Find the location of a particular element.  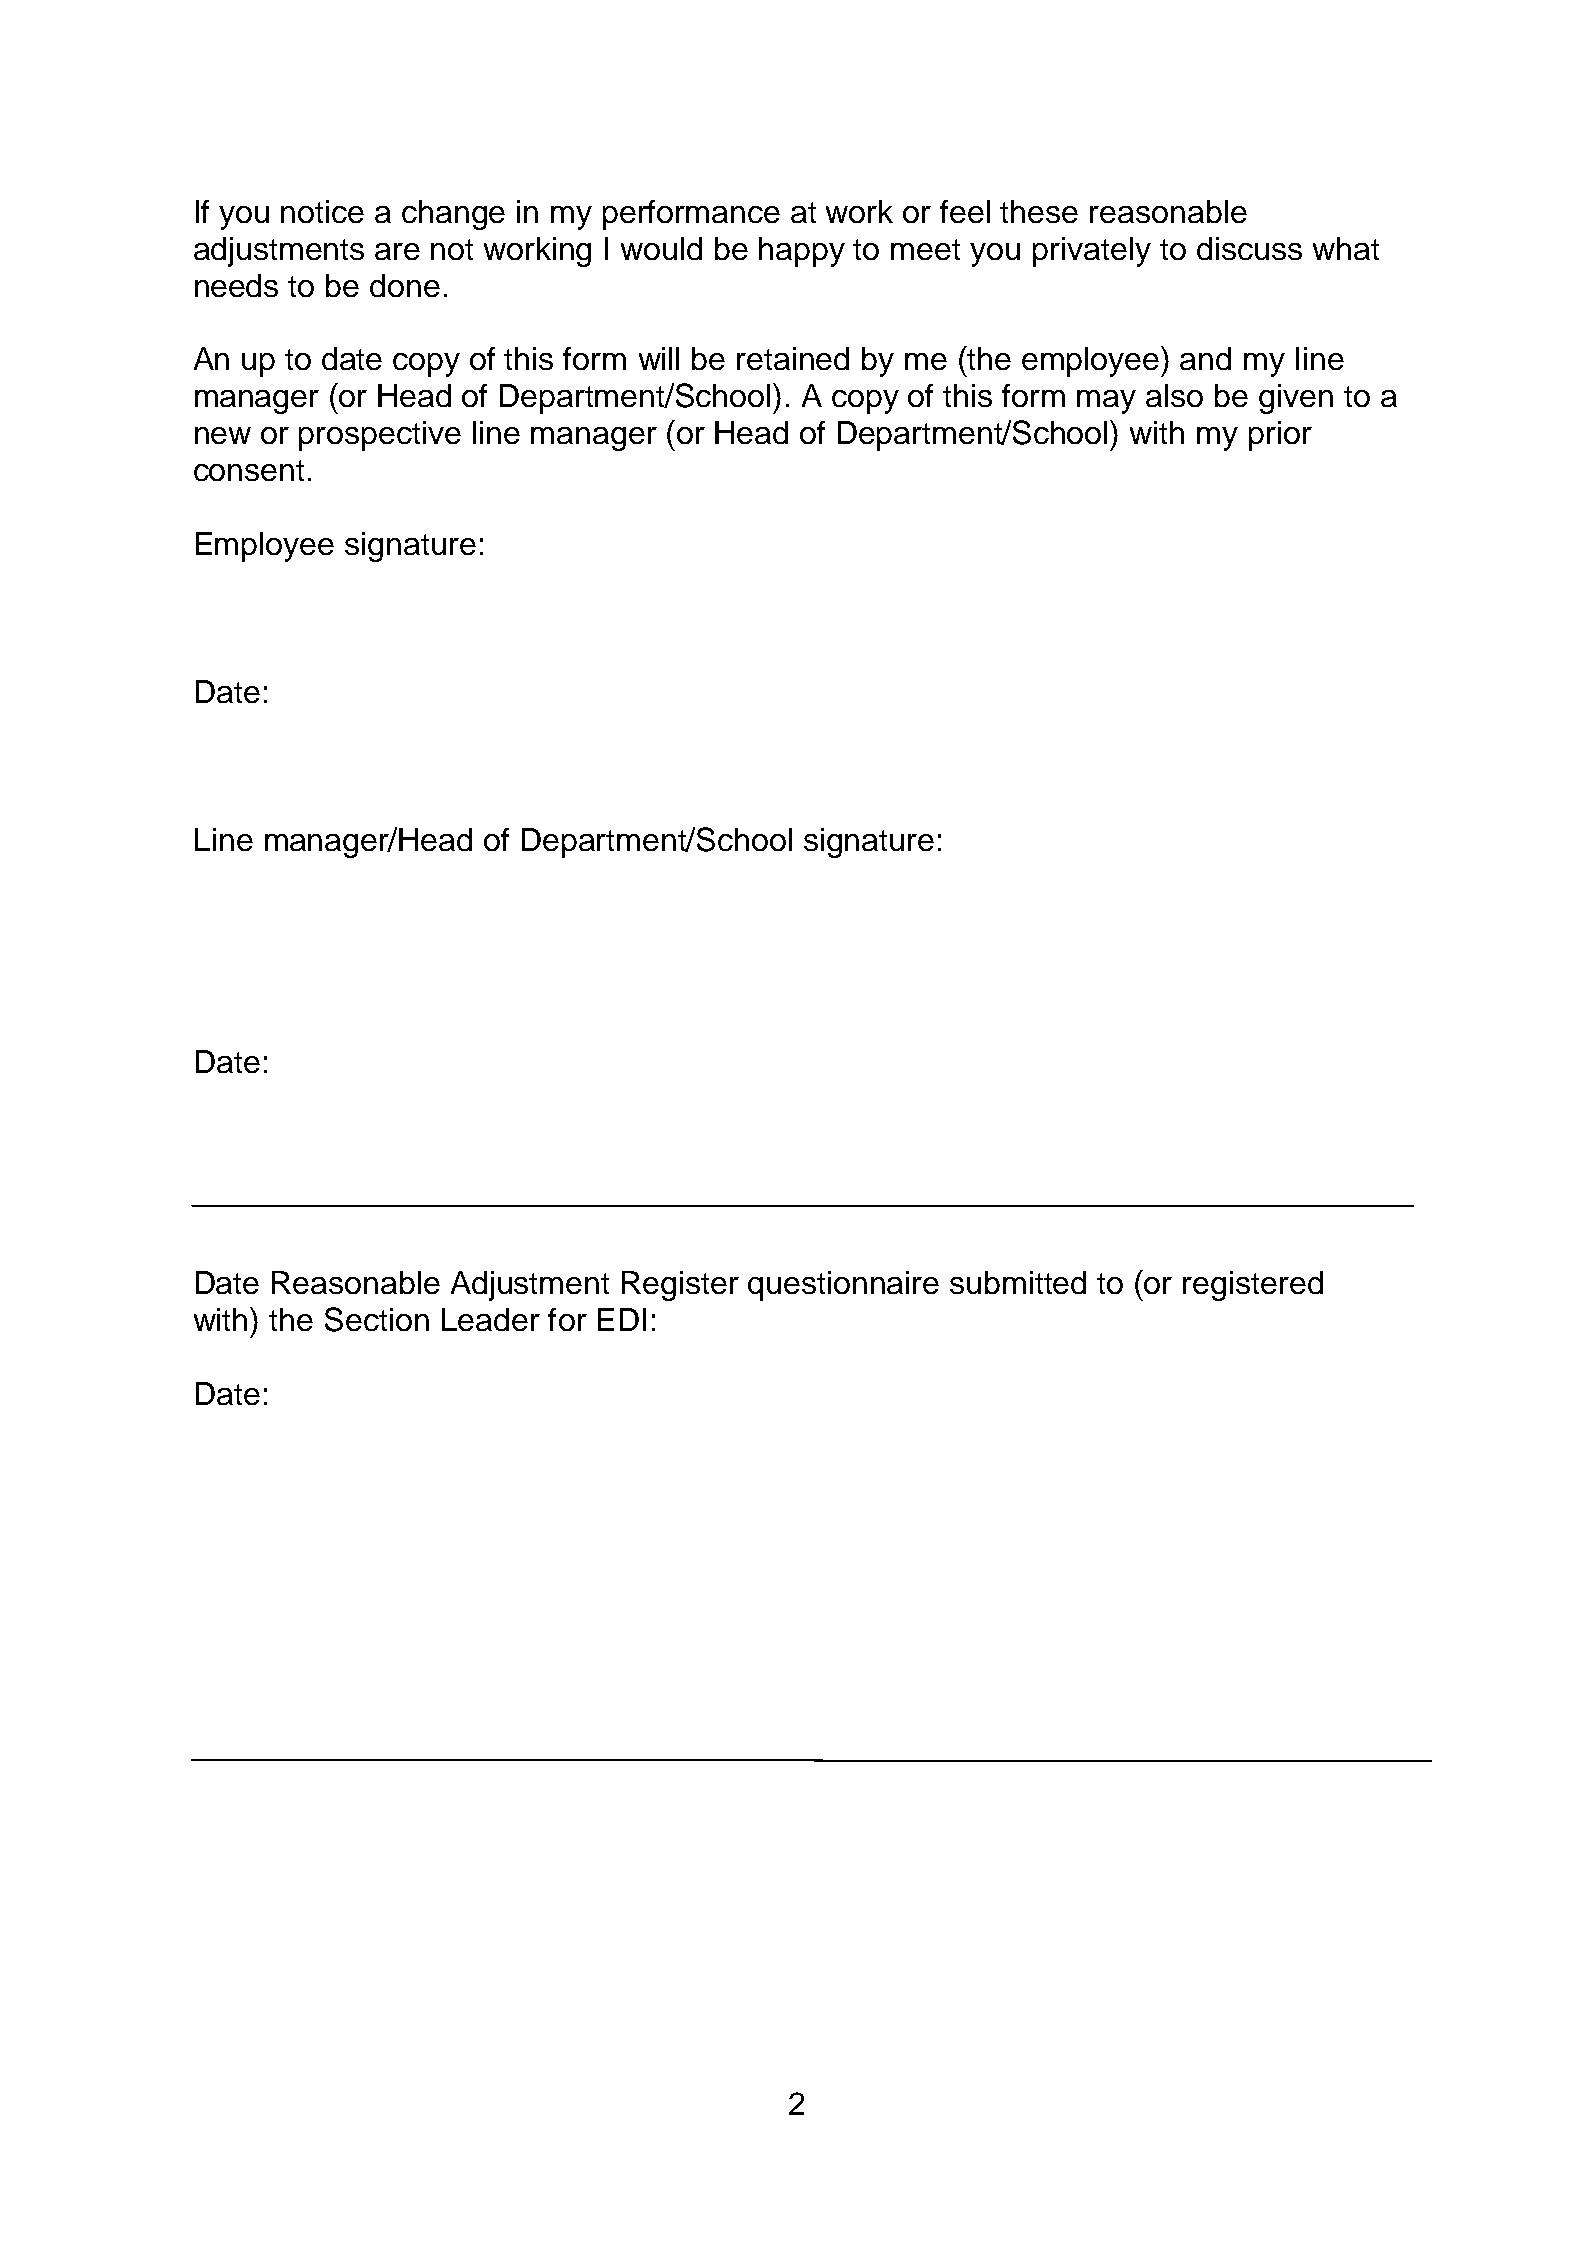

are is located at coordinates (397, 251).
